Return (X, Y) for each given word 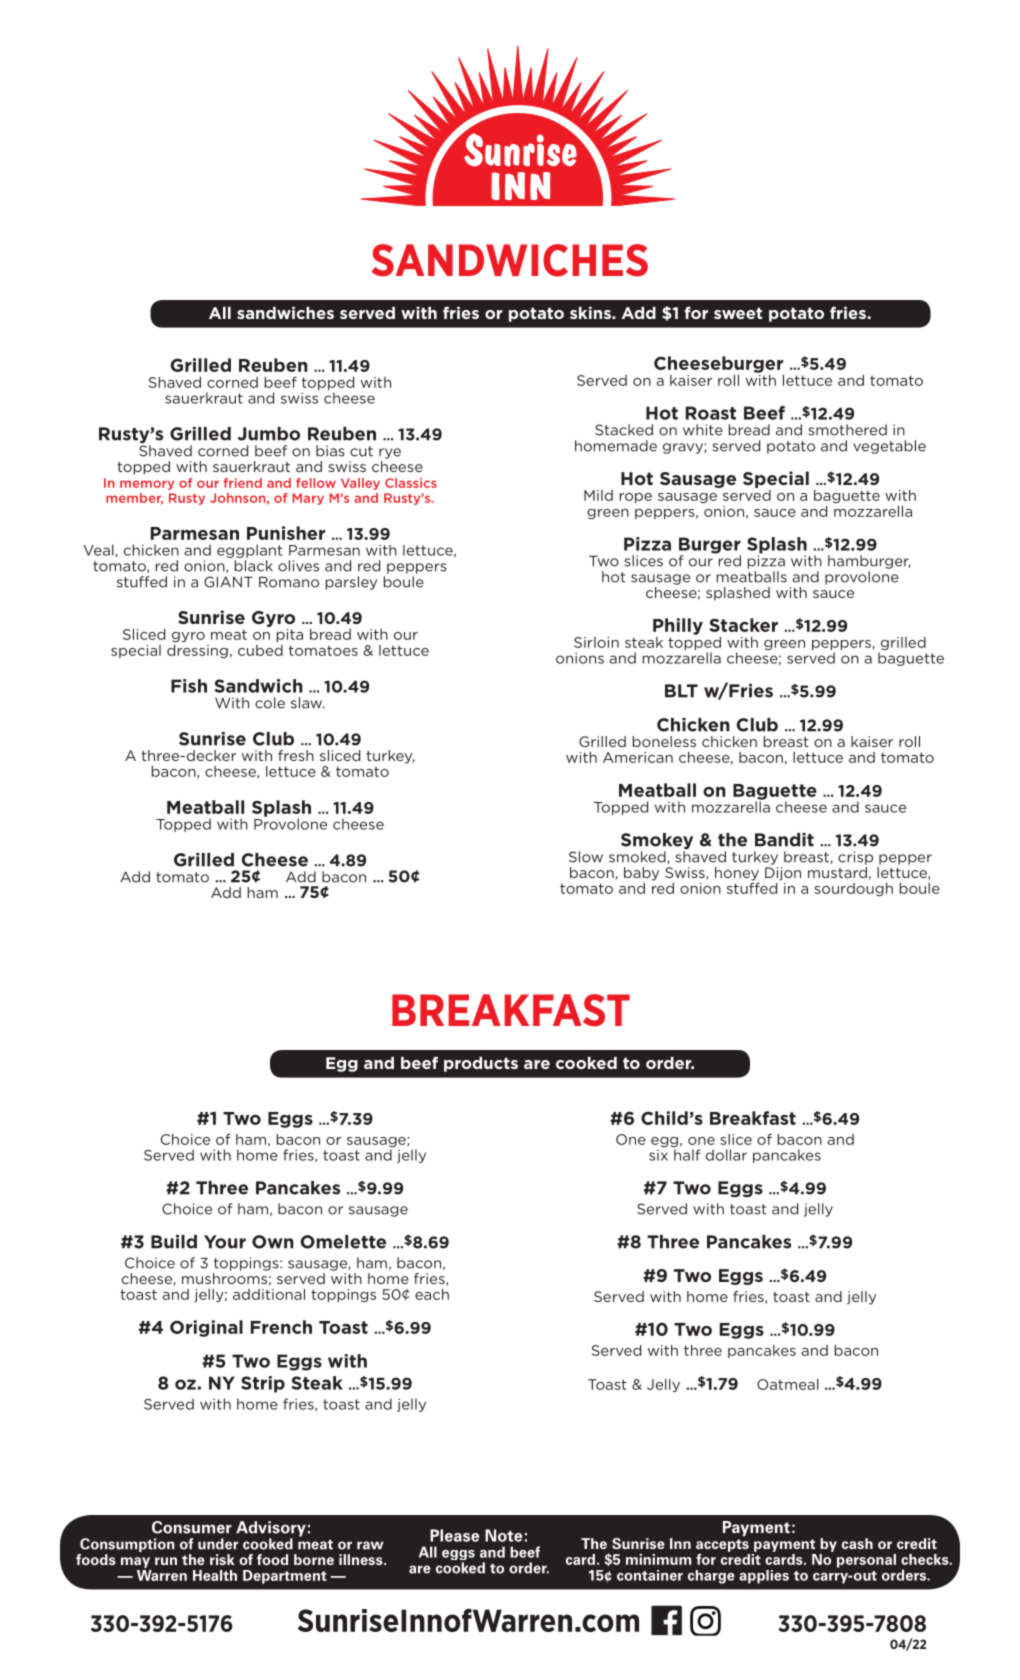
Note (503, 1535)
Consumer (192, 1527)
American (638, 757)
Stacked (624, 430)
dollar (726, 1155)
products (481, 1064)
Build (174, 1242)
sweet (738, 313)
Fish (189, 686)
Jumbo (268, 434)
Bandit (784, 840)
